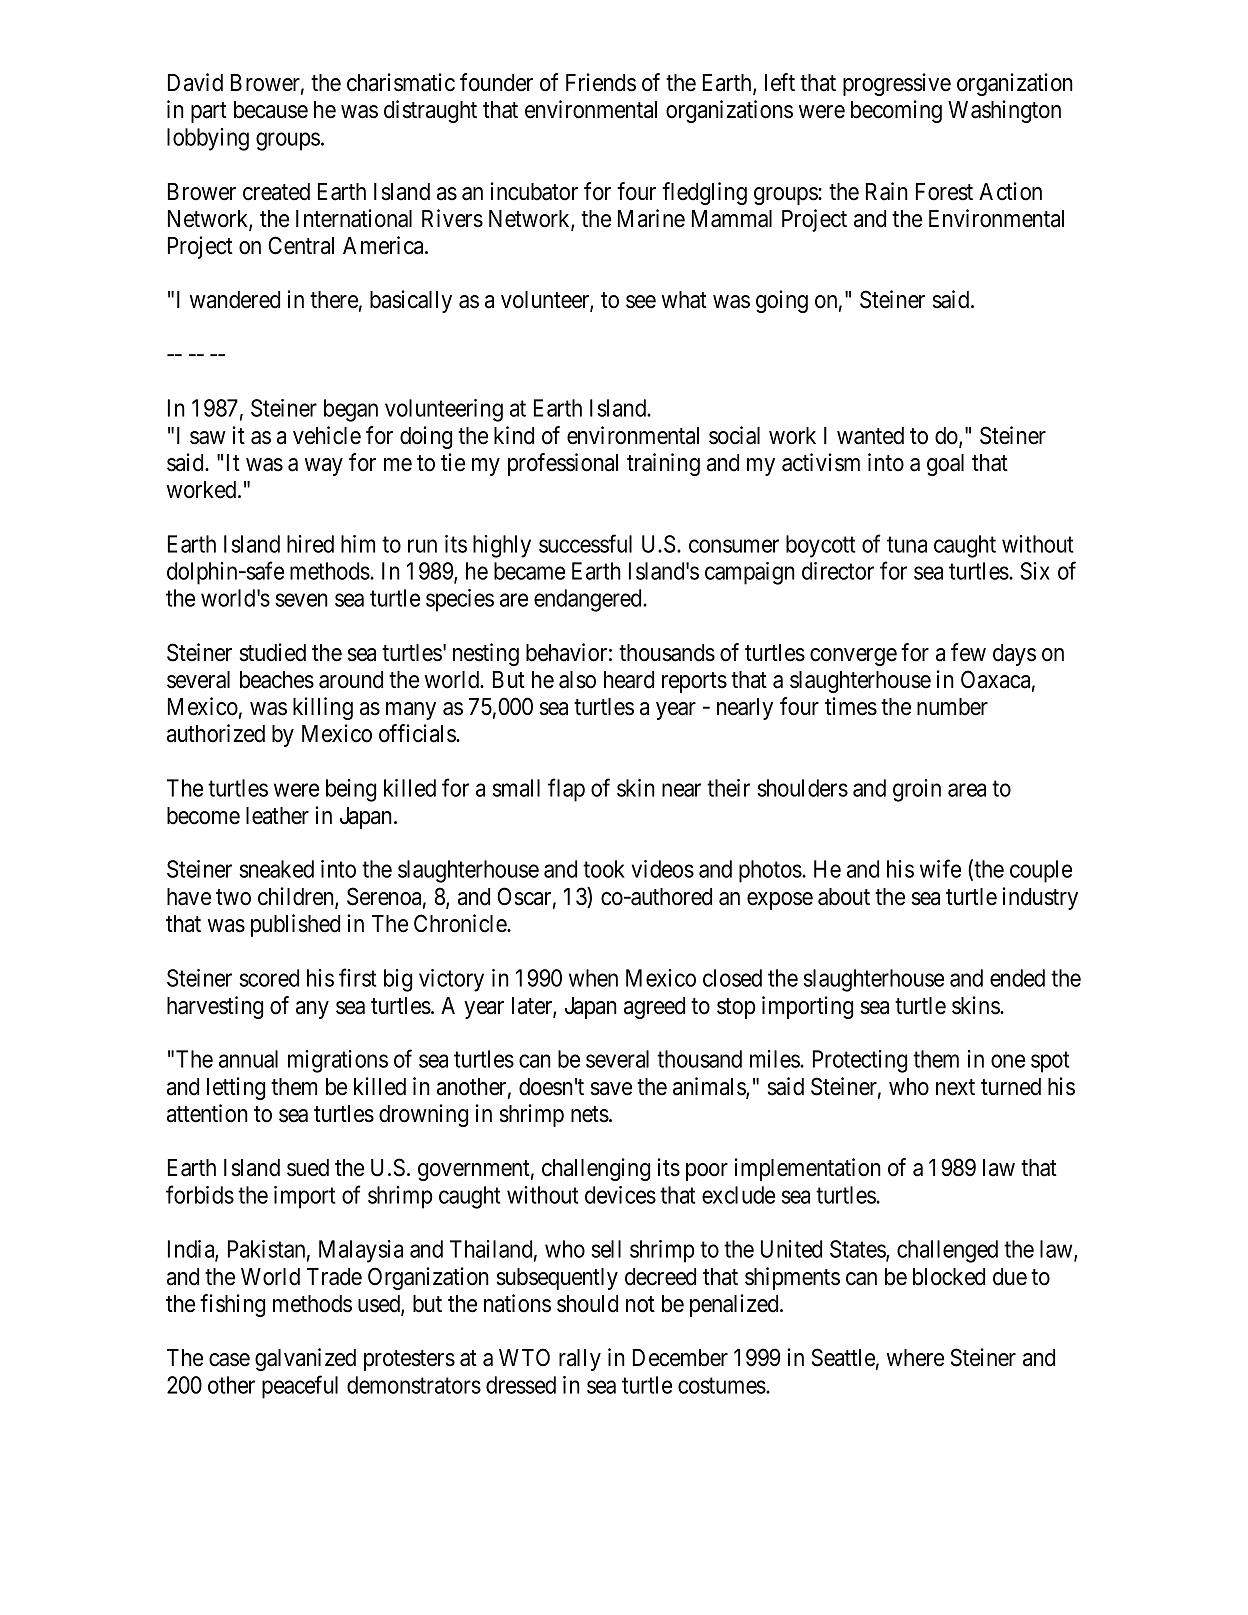  I want to click on tuna, so click(907, 544).
